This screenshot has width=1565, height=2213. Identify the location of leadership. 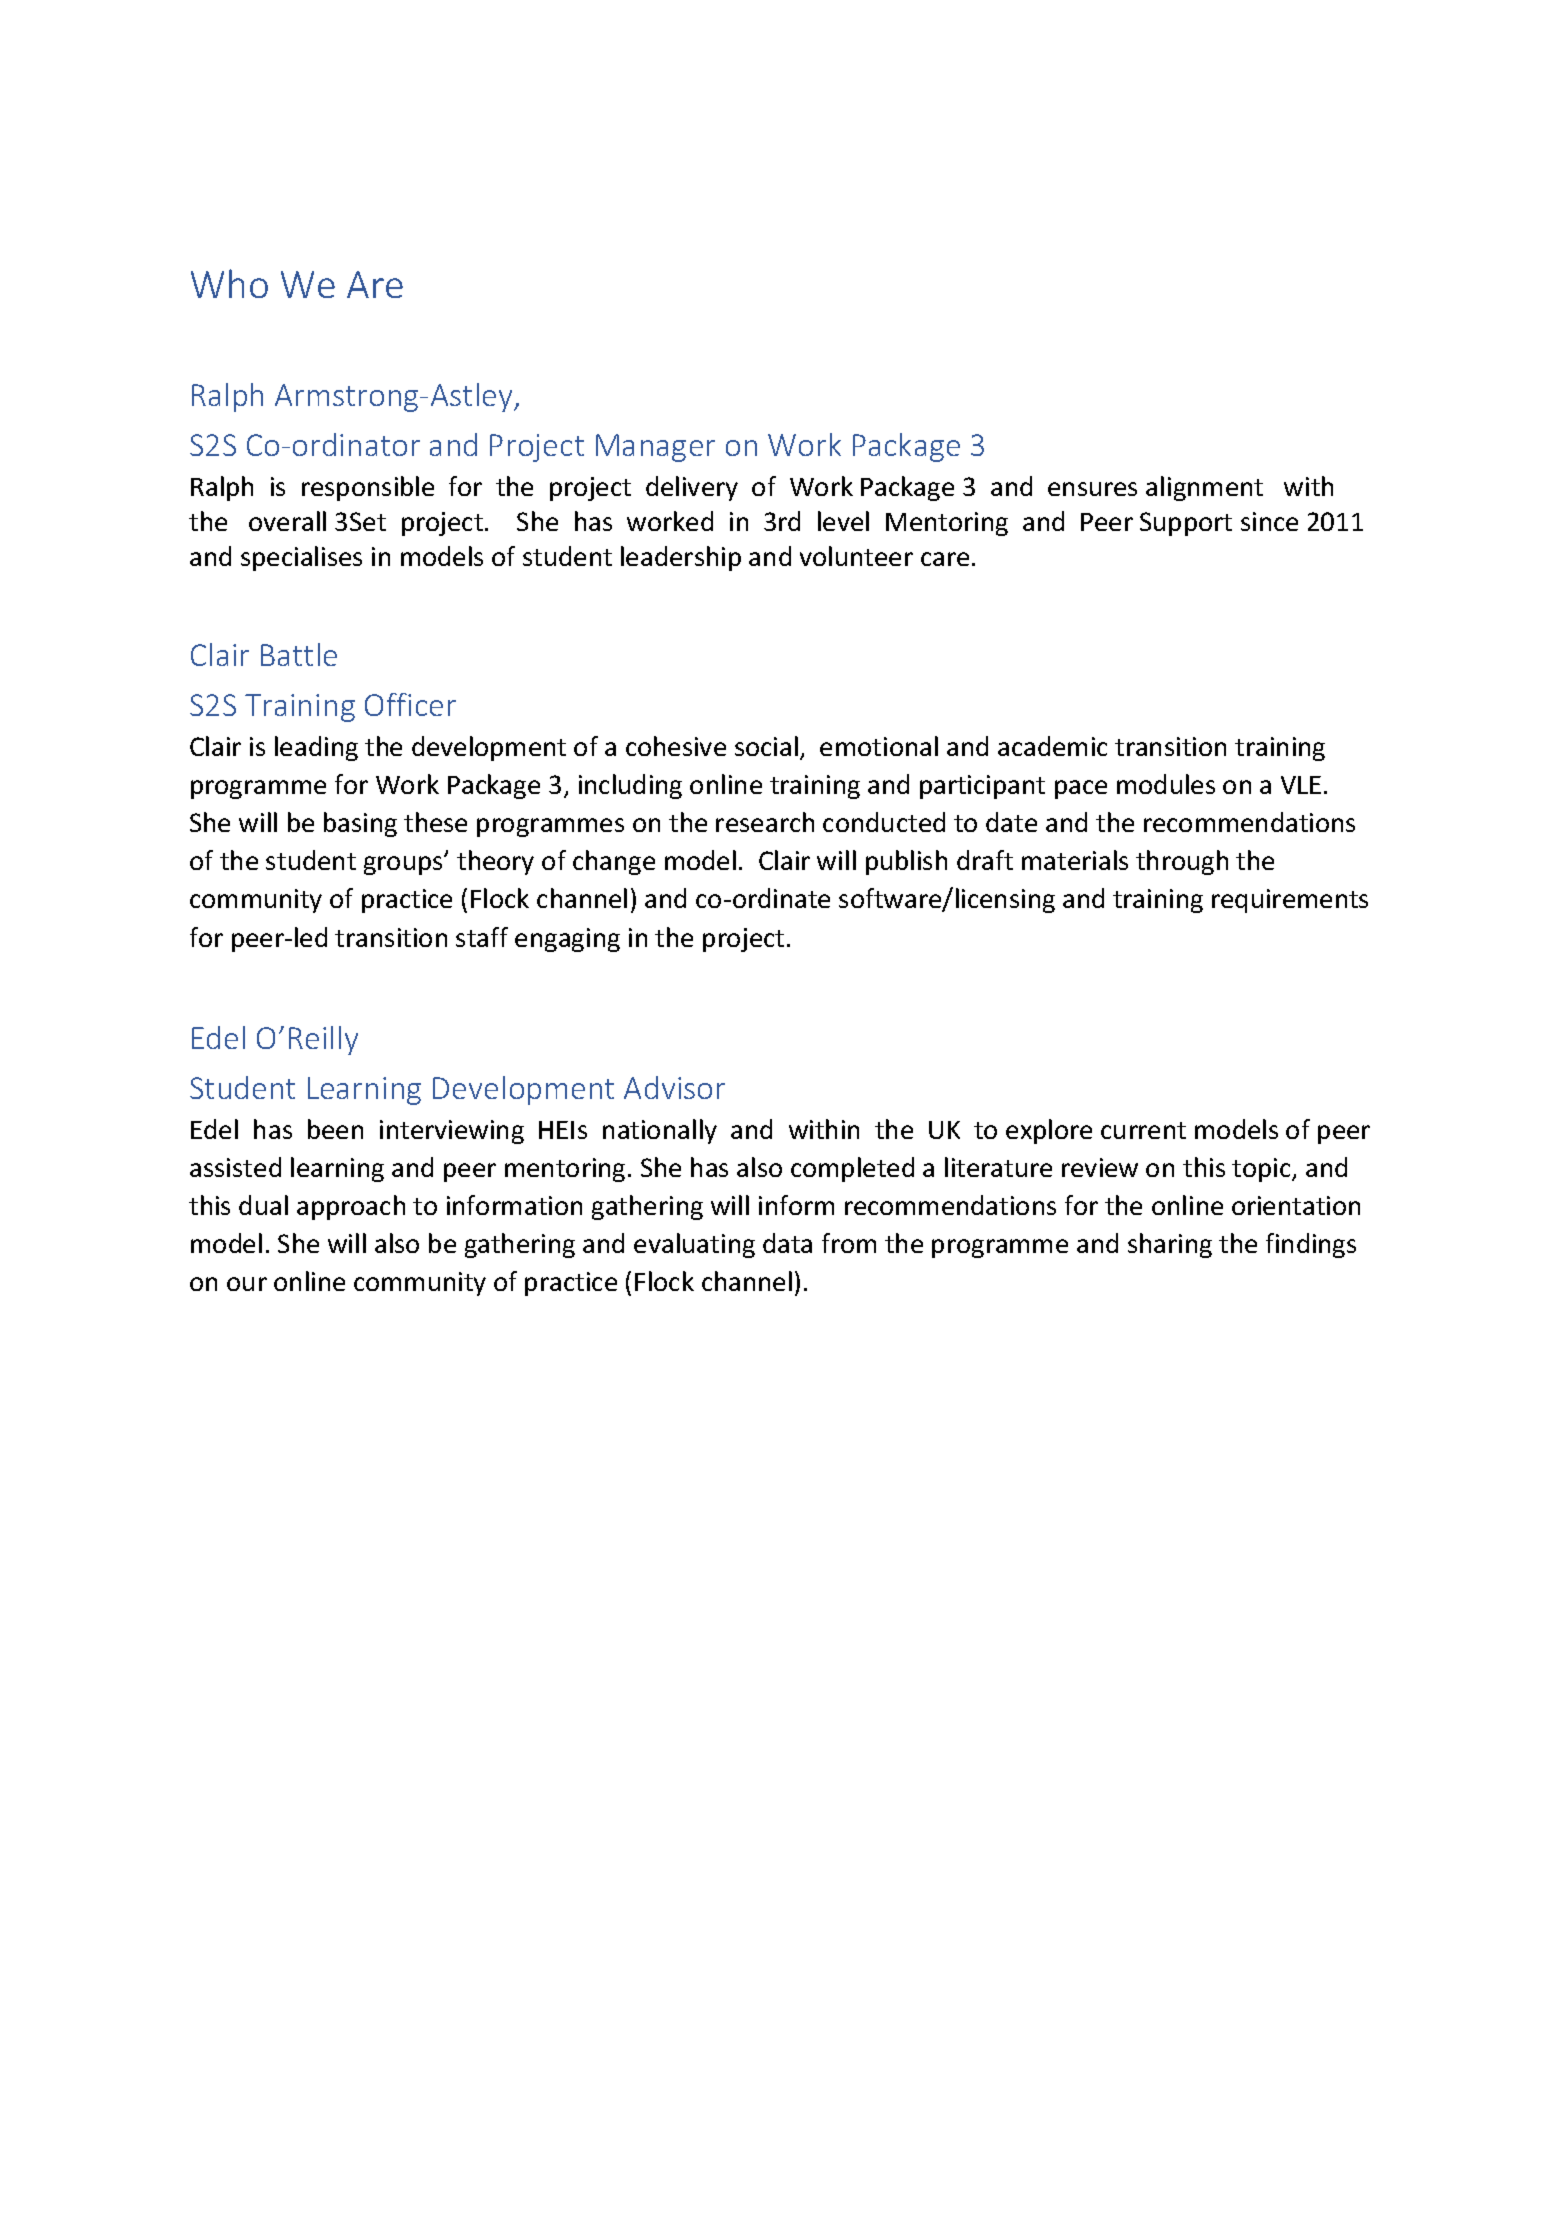
(681, 558).
